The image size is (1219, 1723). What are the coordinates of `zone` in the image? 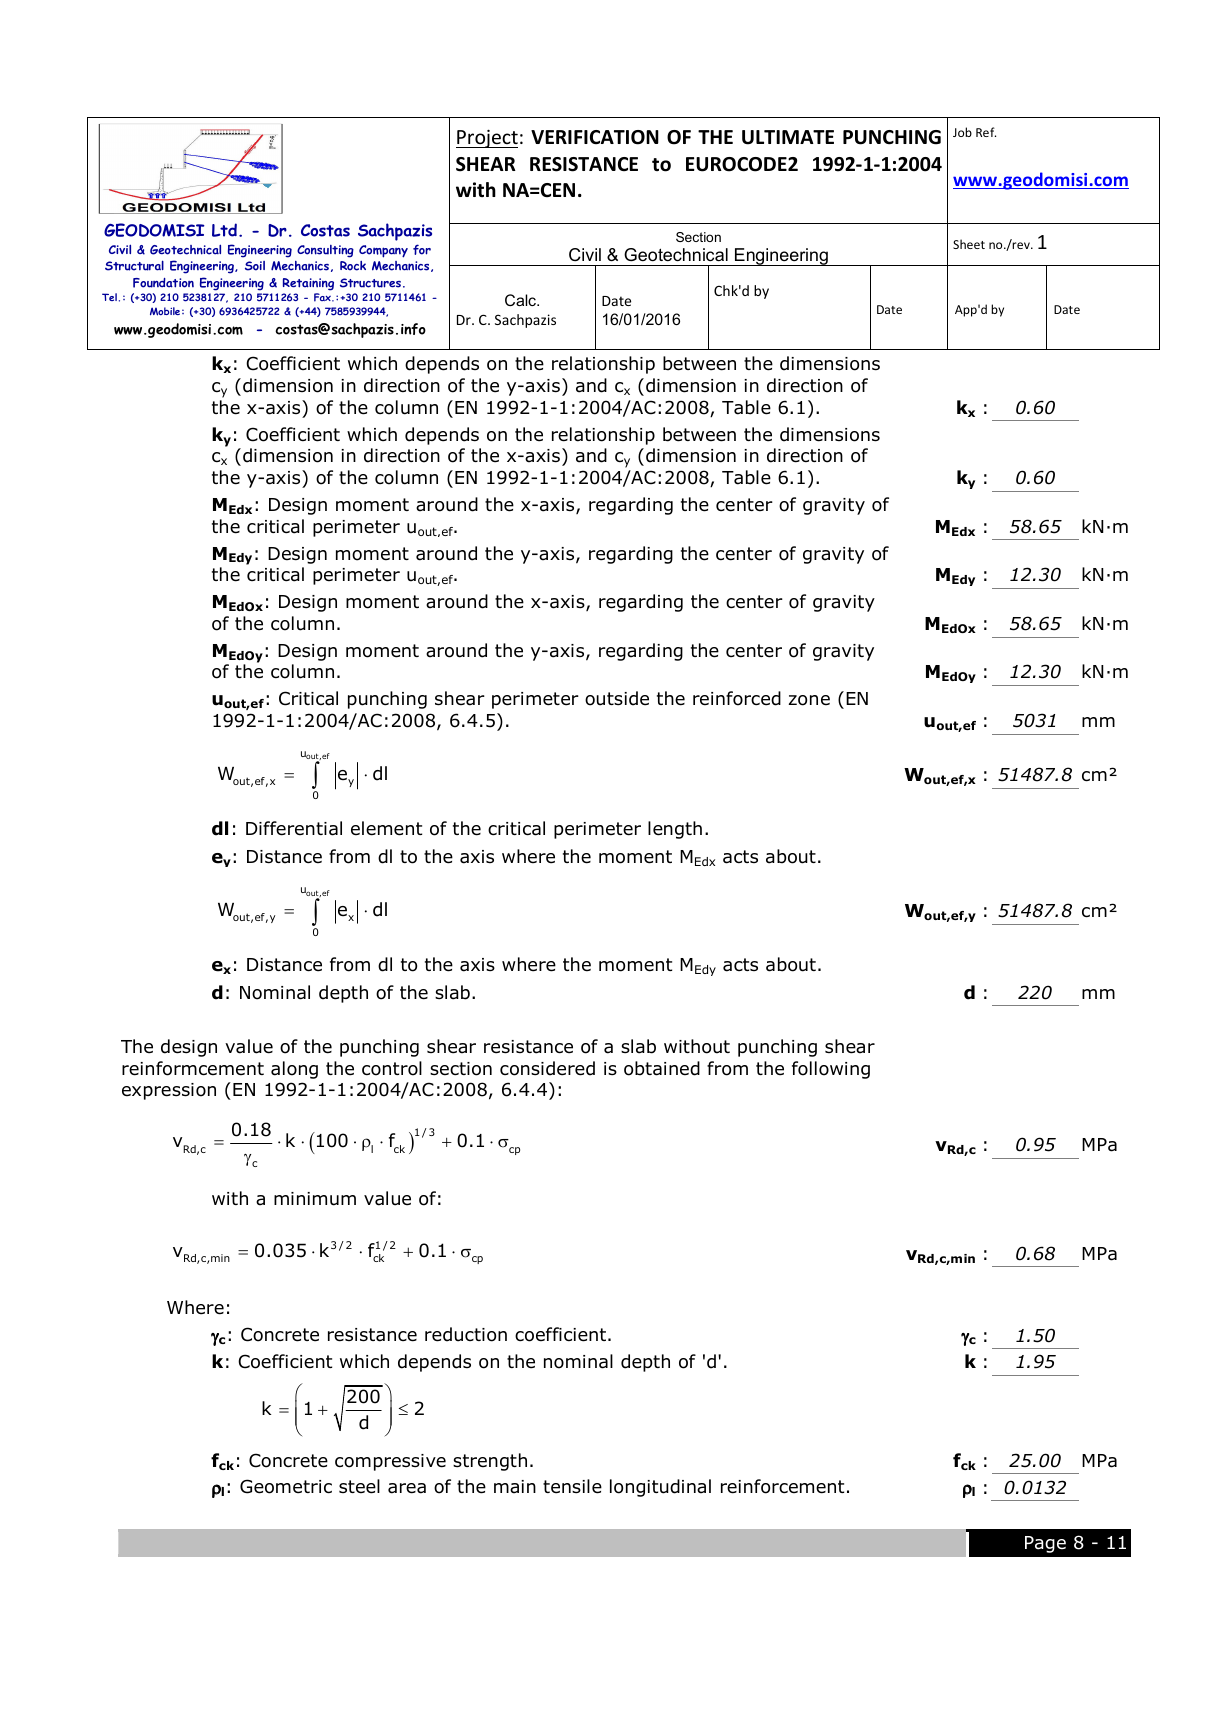 It's located at (809, 700).
